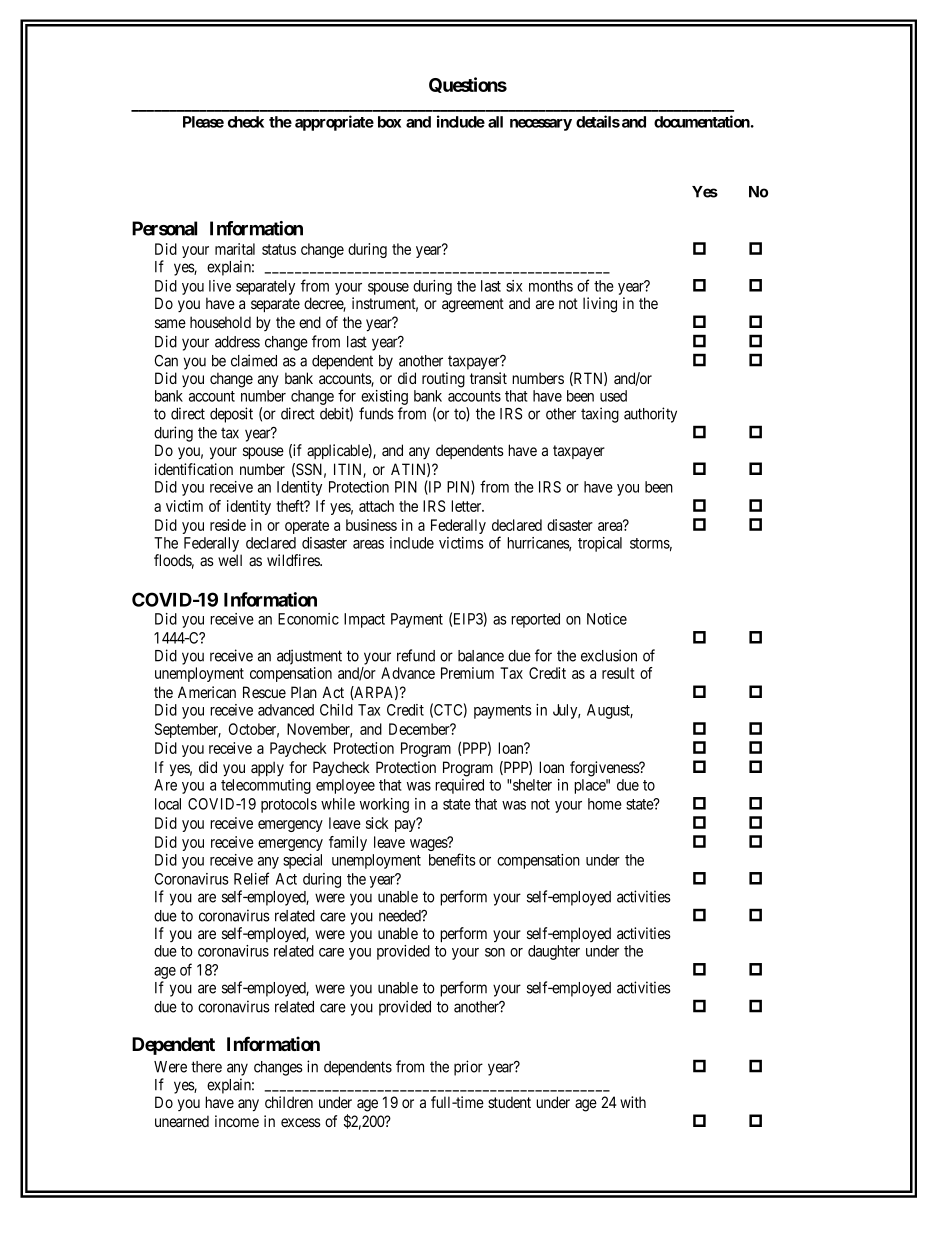 This screenshot has width=952, height=1233. I want to click on existing, so click(384, 399).
